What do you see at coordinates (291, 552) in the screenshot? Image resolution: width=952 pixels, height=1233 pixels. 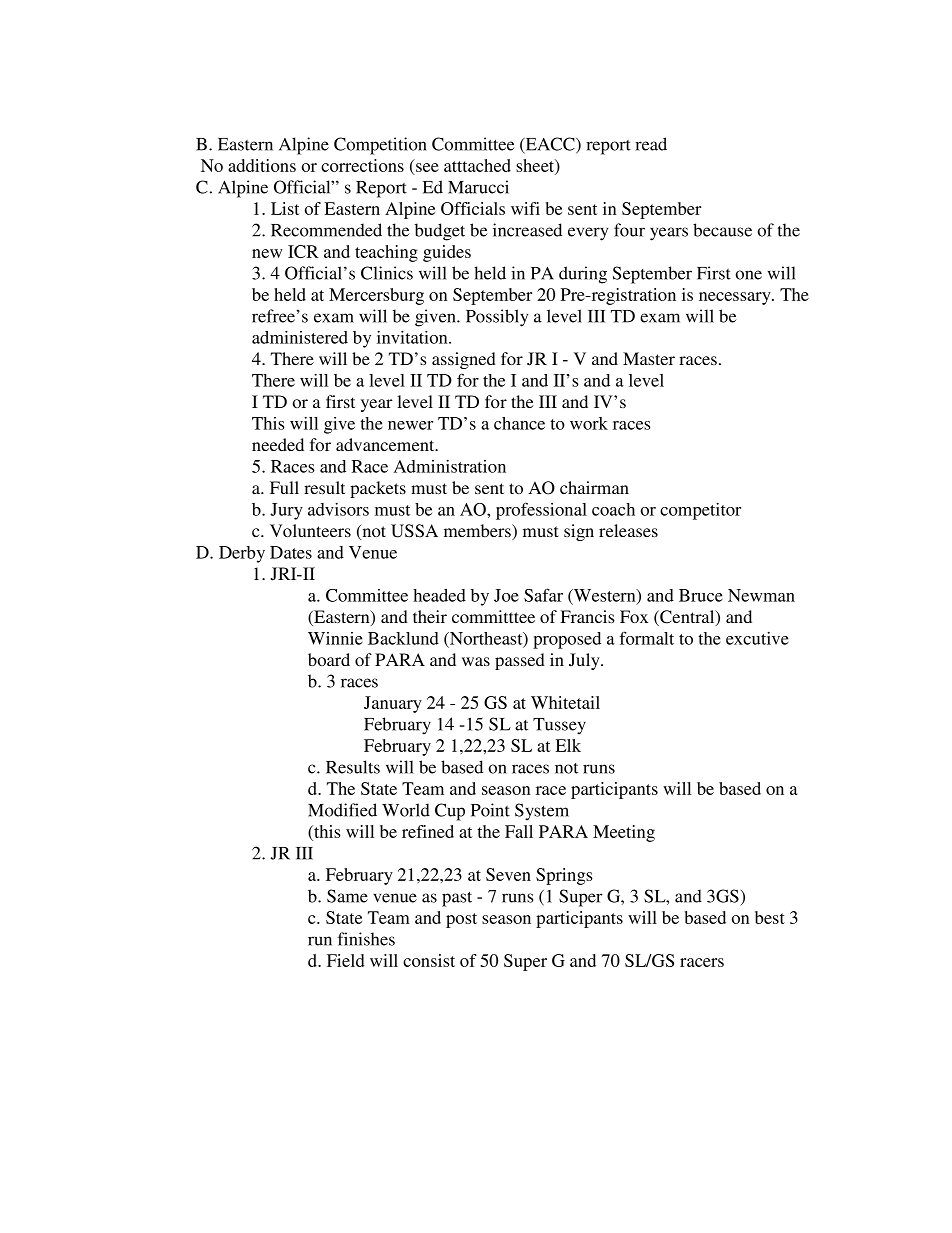 I see `Dates` at bounding box center [291, 552].
